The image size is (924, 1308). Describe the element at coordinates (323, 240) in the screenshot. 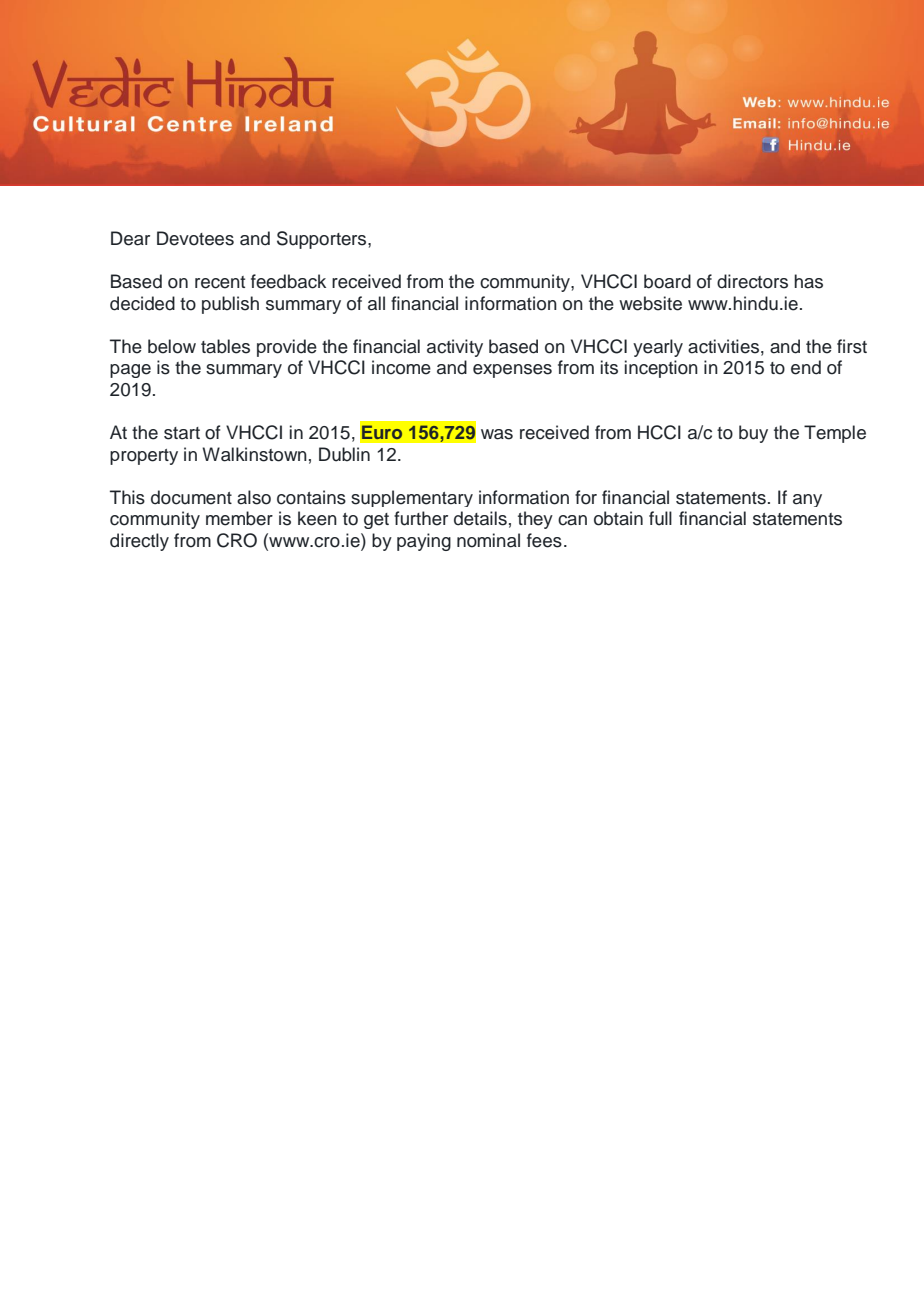

I see `Supporters` at that location.
